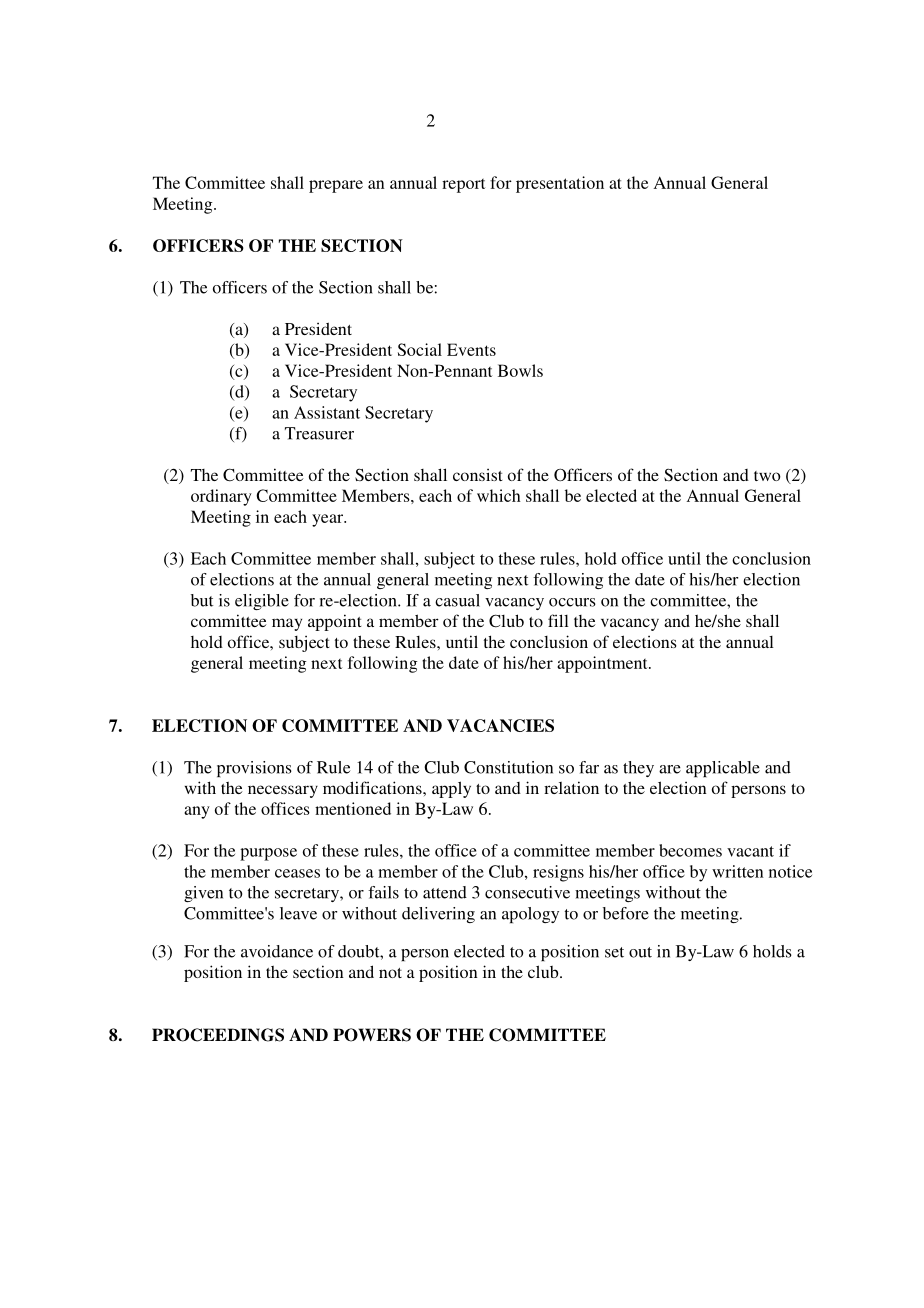 The image size is (924, 1308). Describe the element at coordinates (336, 186) in the screenshot. I see `prepare` at that location.
